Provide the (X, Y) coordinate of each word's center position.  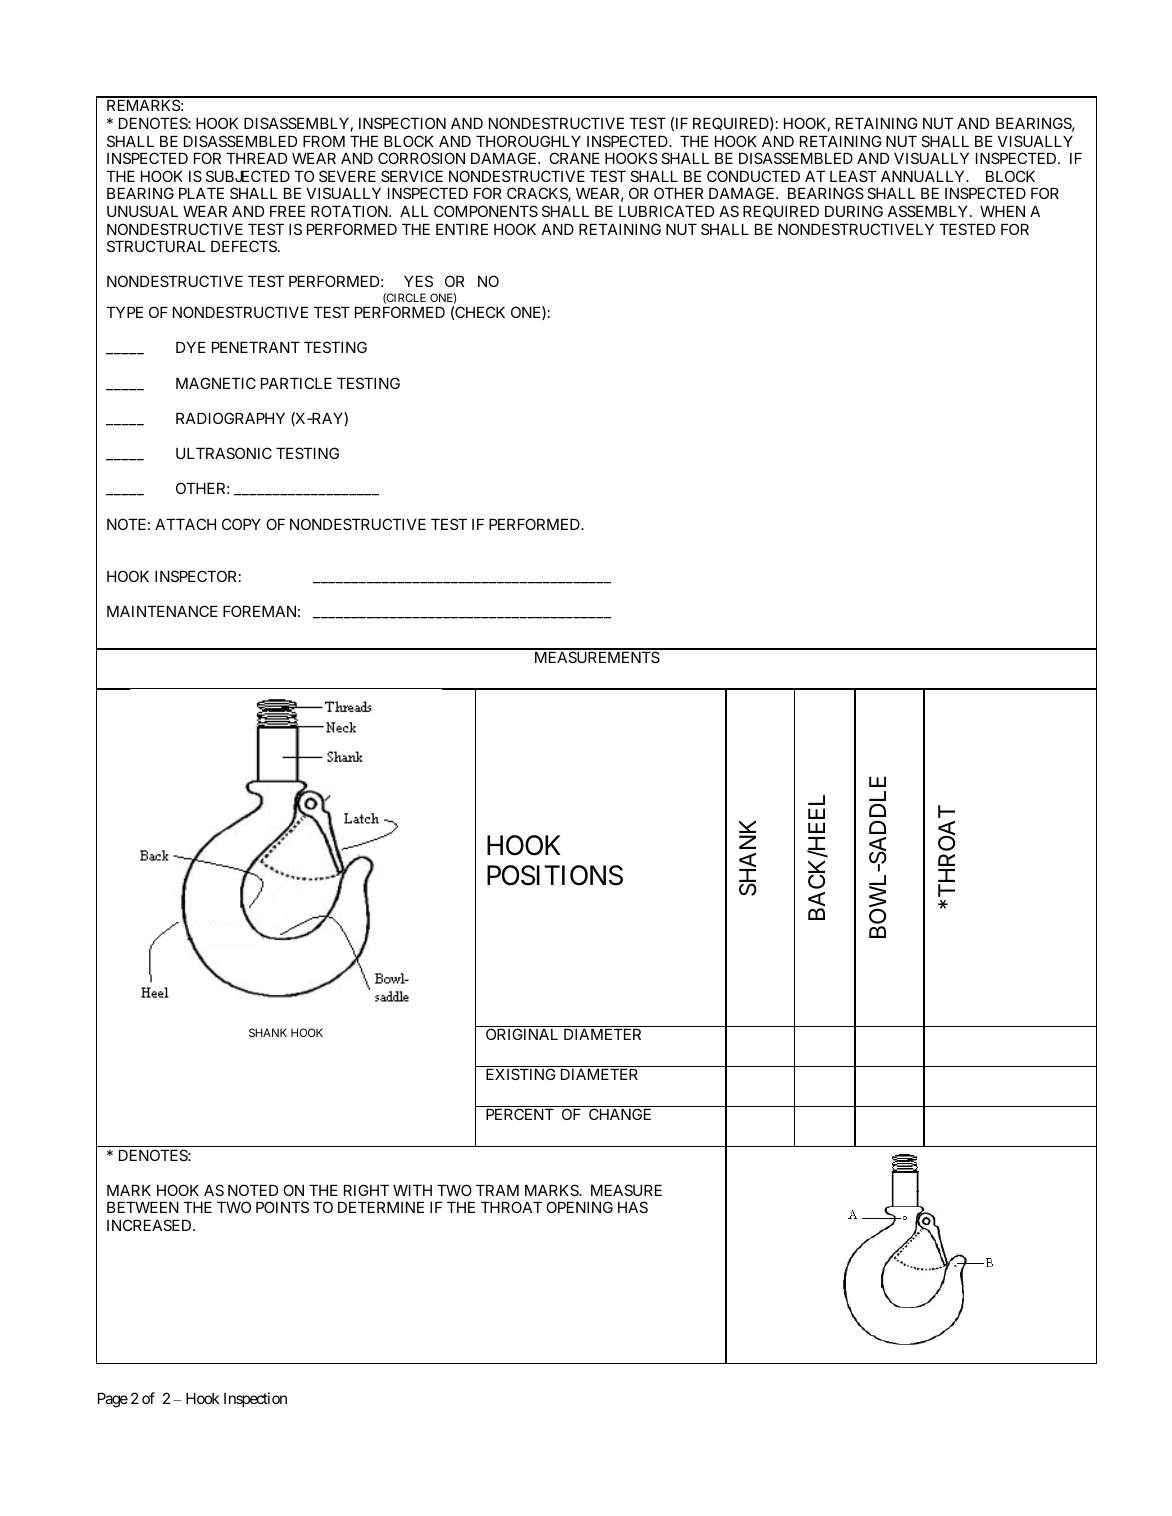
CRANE (574, 158)
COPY (241, 524)
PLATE (201, 193)
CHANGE (620, 1114)
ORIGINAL (522, 1034)
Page (113, 1400)
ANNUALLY (924, 176)
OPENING (579, 1207)
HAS (633, 1207)
